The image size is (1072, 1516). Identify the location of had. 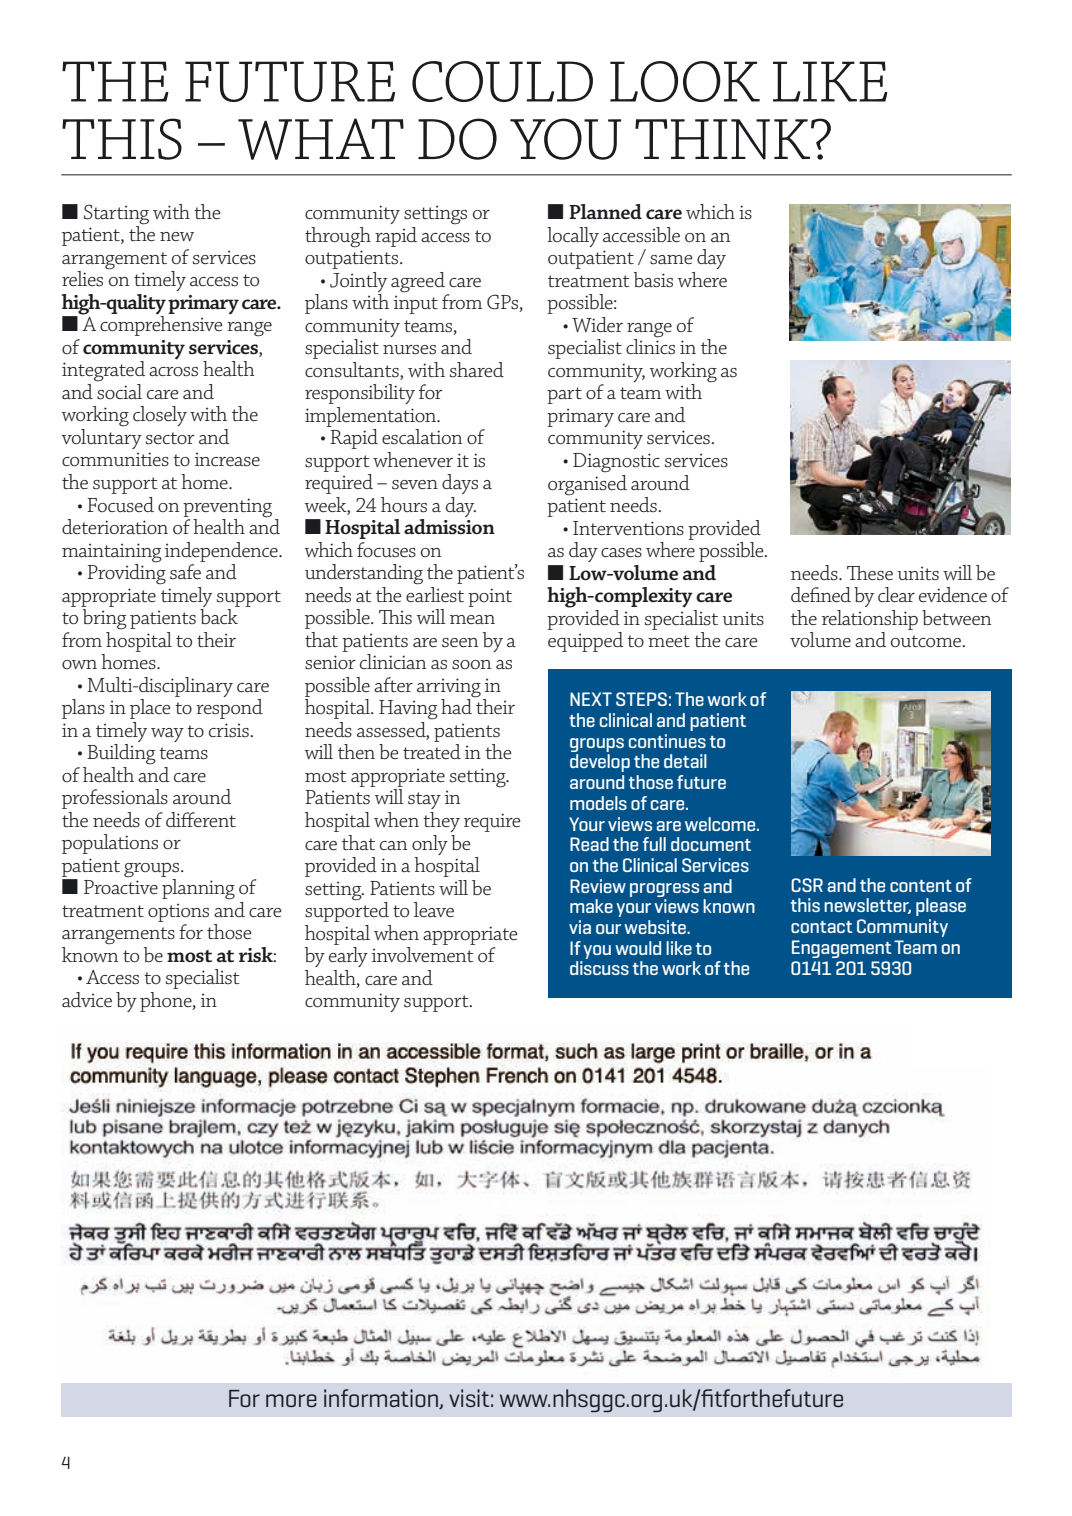
(456, 706).
